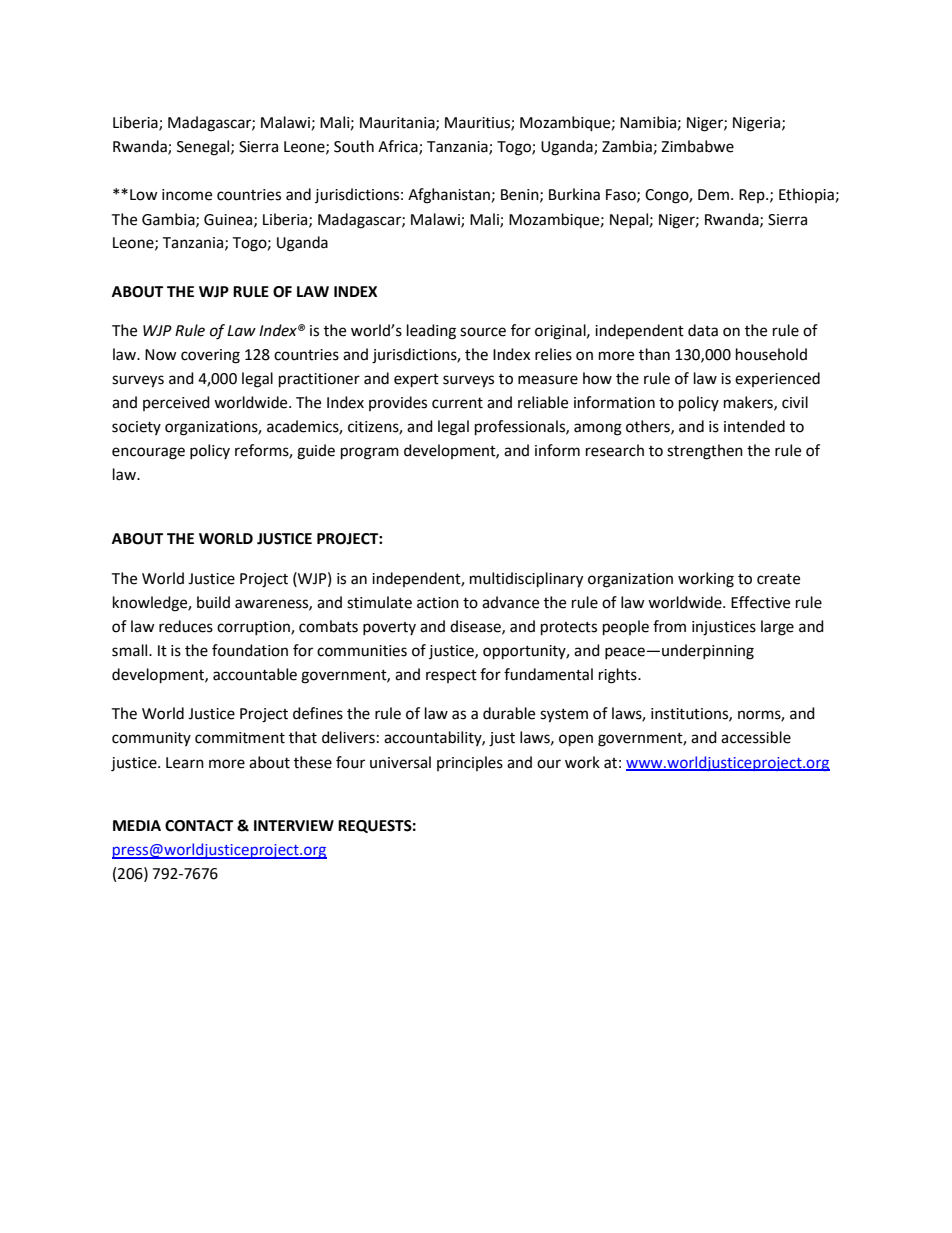 This screenshot has width=952, height=1233. I want to click on Zimbabwe, so click(697, 146).
